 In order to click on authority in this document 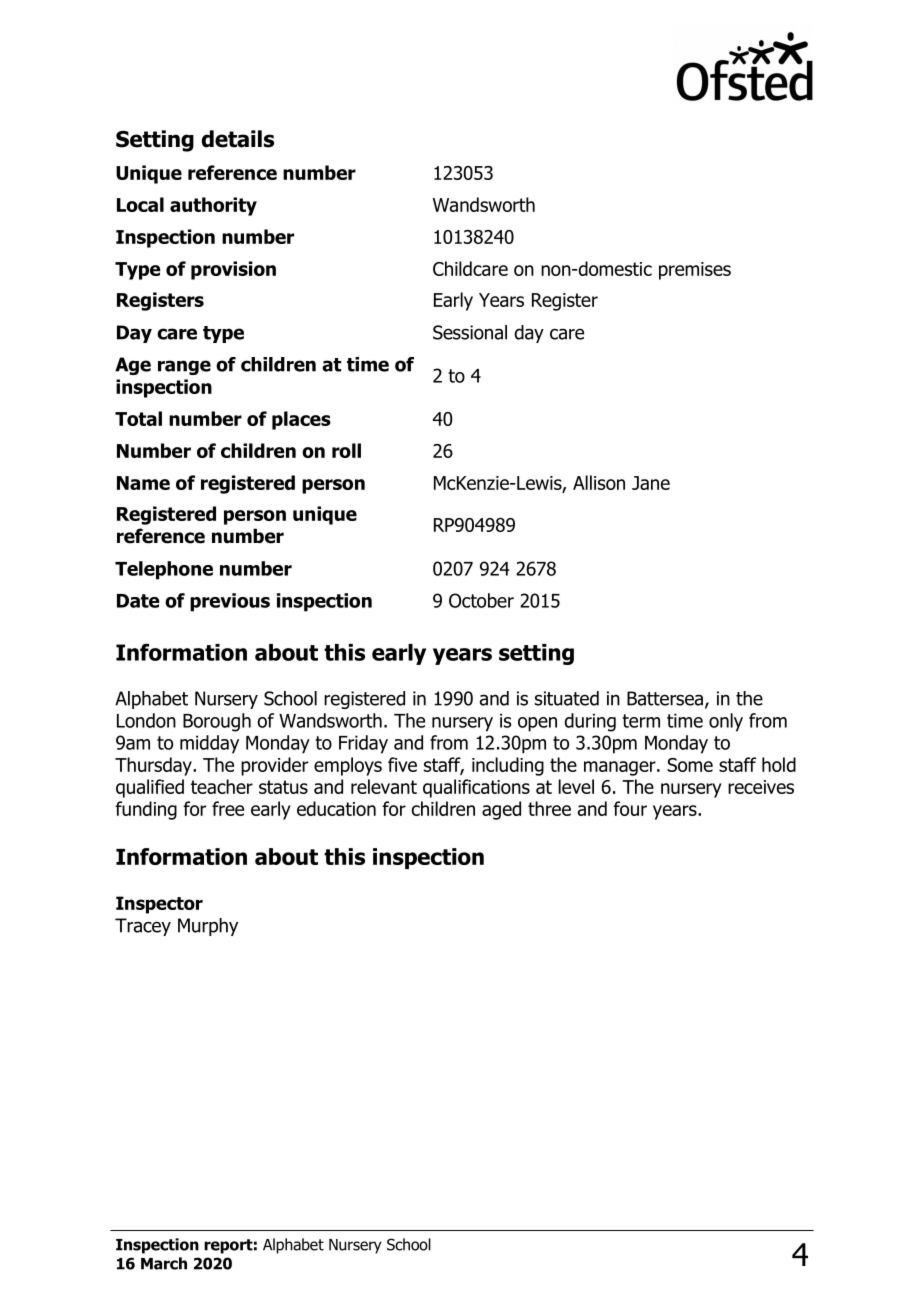, I will do `click(213, 206)`.
